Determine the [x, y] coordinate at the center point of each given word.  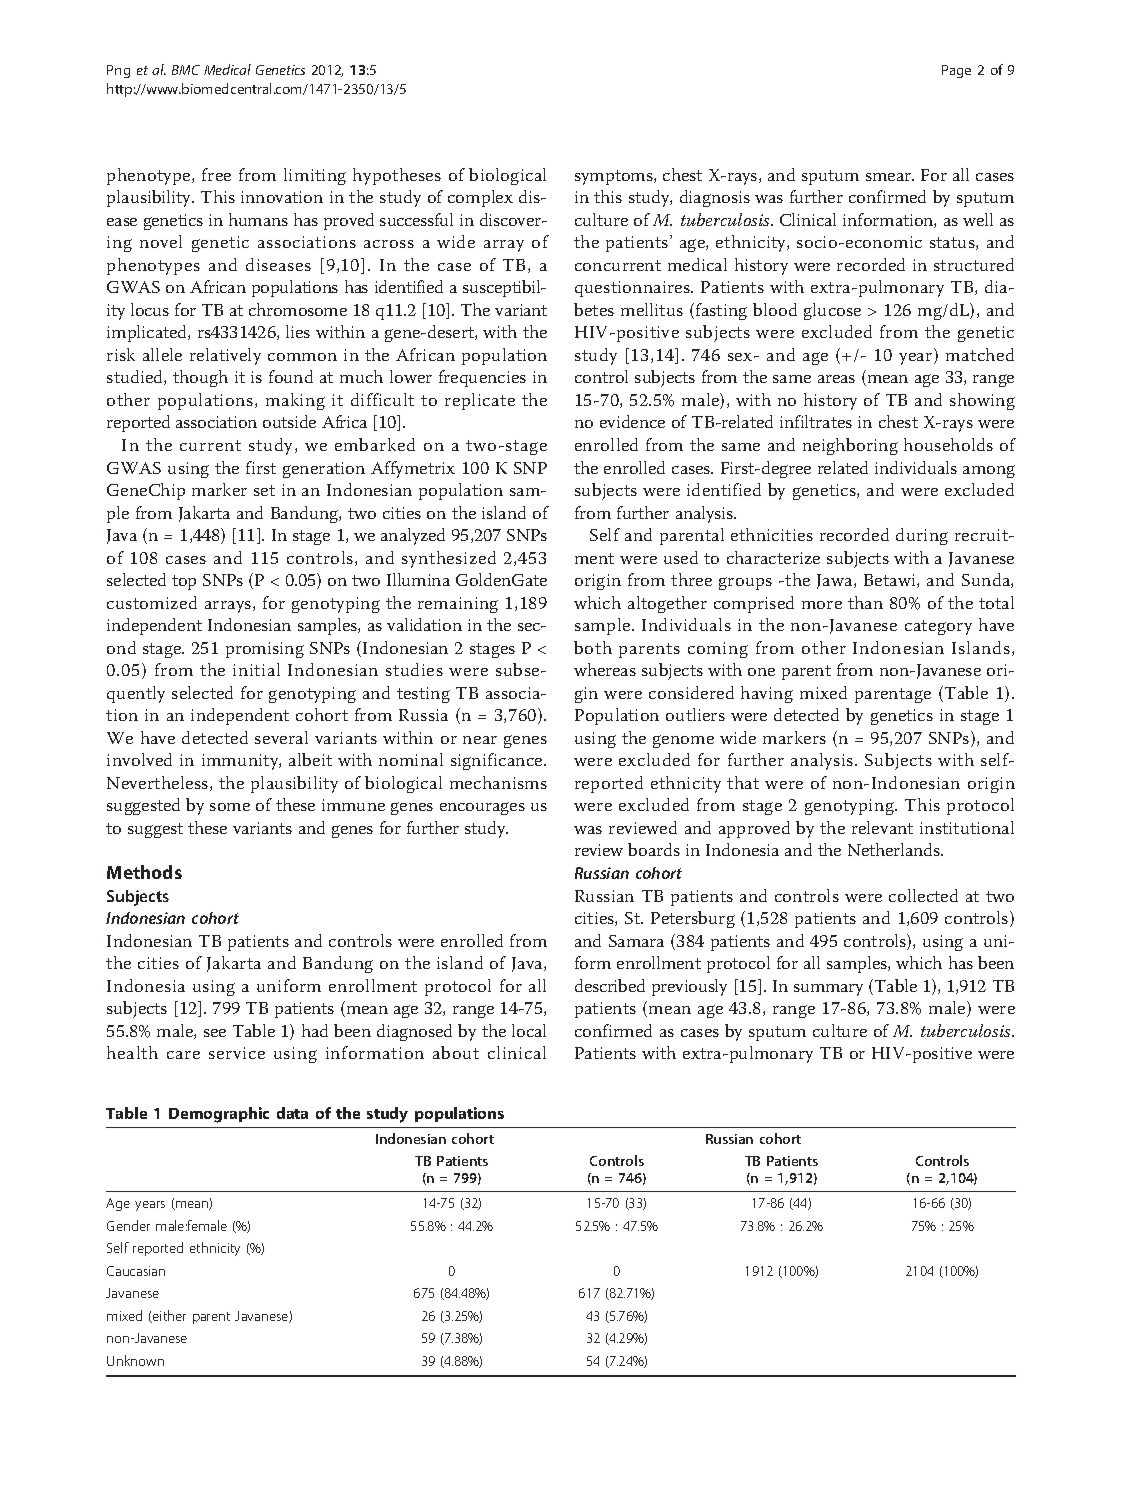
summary [828, 990]
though [200, 378]
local [529, 1030]
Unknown [135, 1360]
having [767, 694]
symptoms [615, 177]
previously [689, 987]
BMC [186, 70]
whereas [605, 669]
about [456, 1052]
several [281, 737]
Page [956, 71]
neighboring [850, 446]
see [215, 1033]
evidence [632, 421]
